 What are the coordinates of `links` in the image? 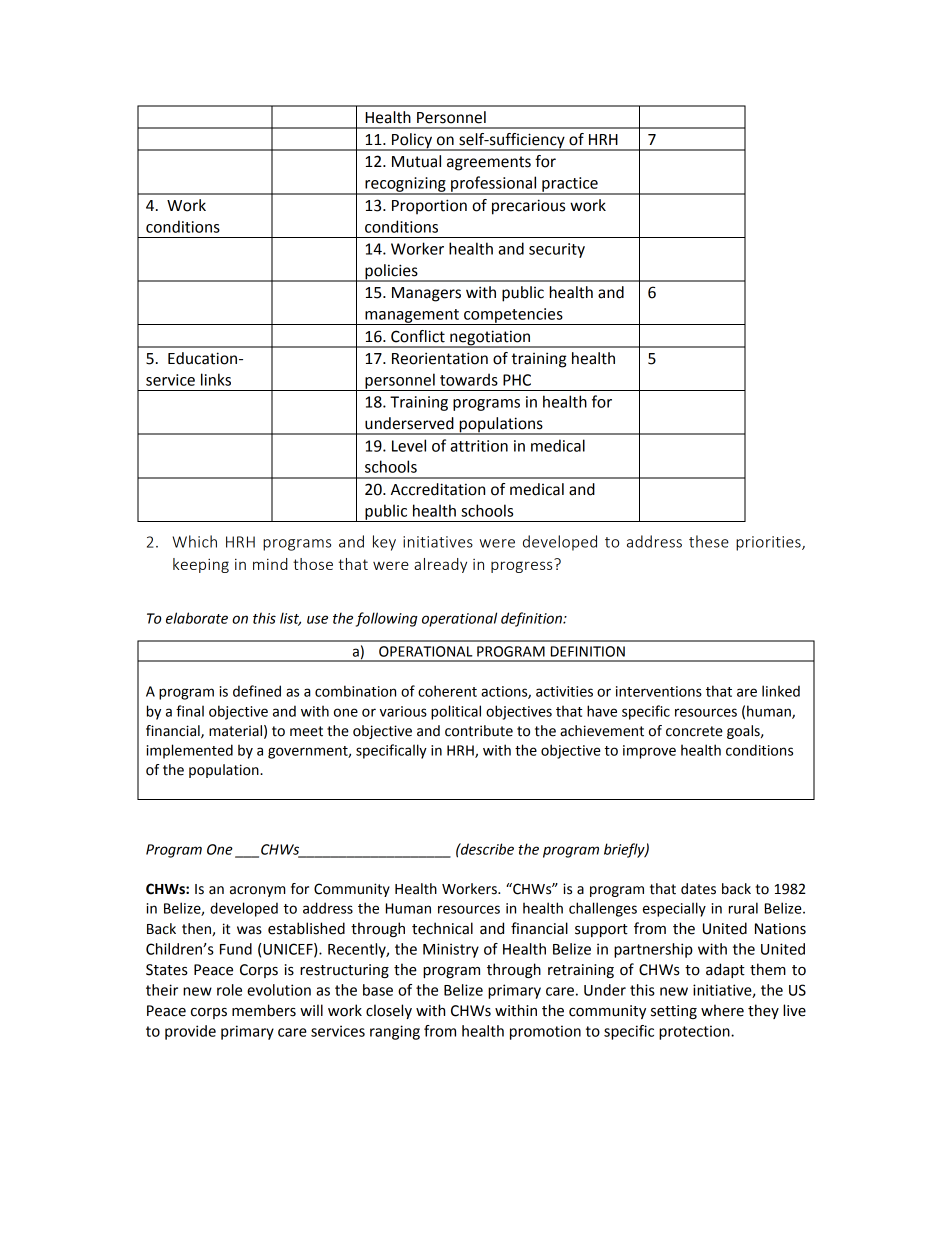 It's located at (216, 379).
